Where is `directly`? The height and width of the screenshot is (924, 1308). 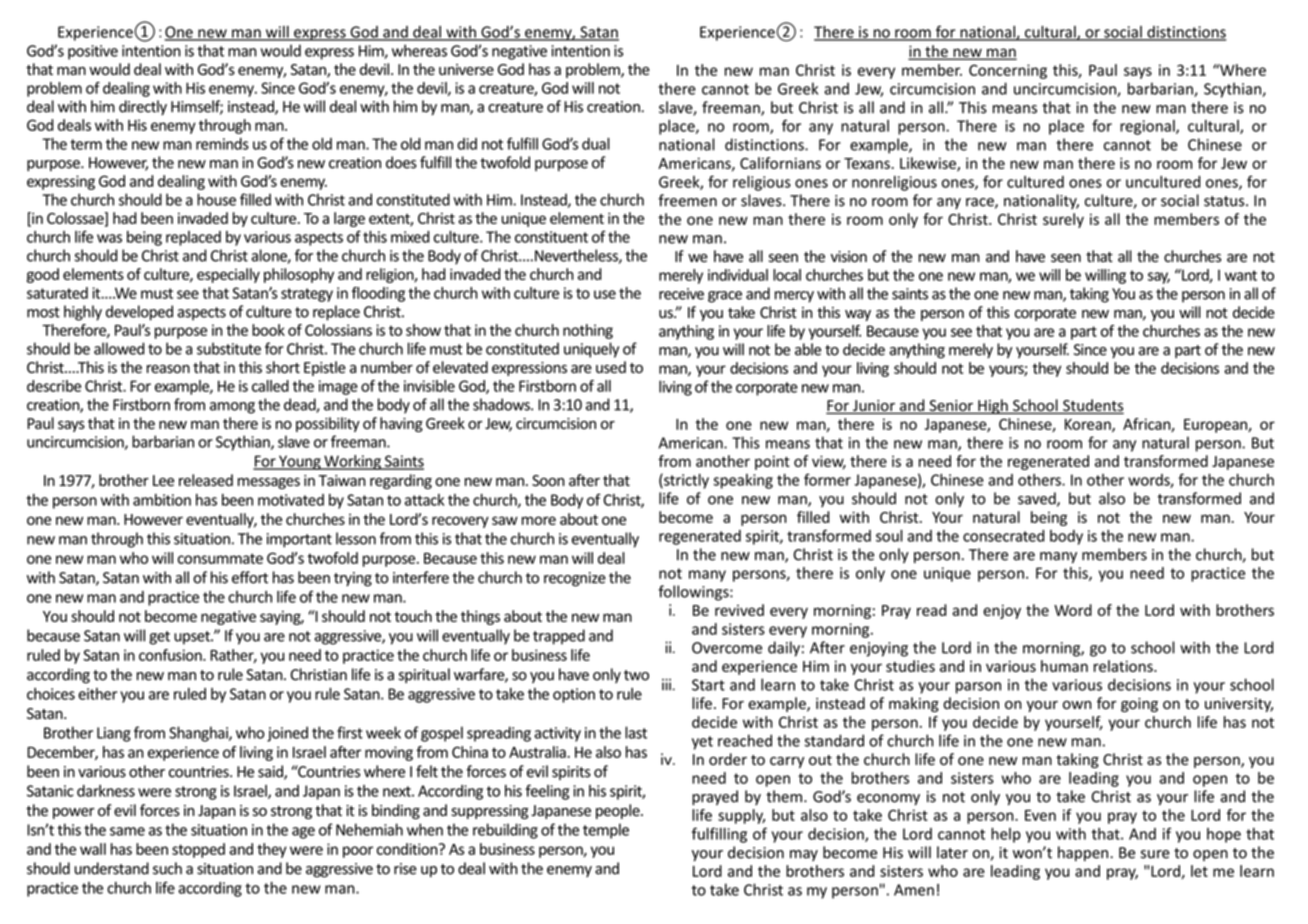 directly is located at coordinates (143, 107).
